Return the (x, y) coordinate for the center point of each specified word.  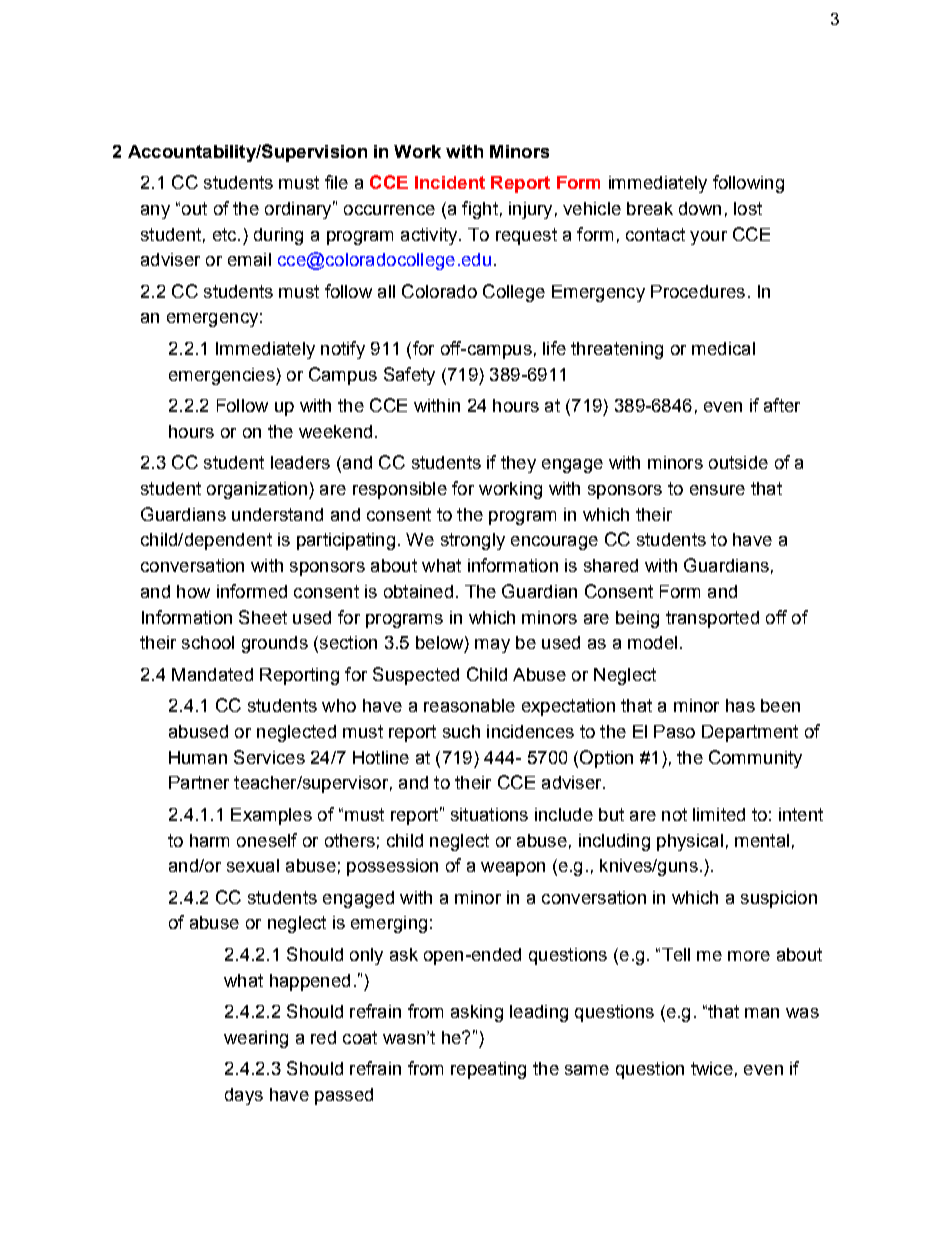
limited (719, 814)
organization (257, 490)
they (518, 464)
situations (489, 814)
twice (712, 1068)
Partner (199, 782)
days (244, 1096)
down (700, 208)
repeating (488, 1070)
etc (226, 234)
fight (480, 210)
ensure (717, 490)
